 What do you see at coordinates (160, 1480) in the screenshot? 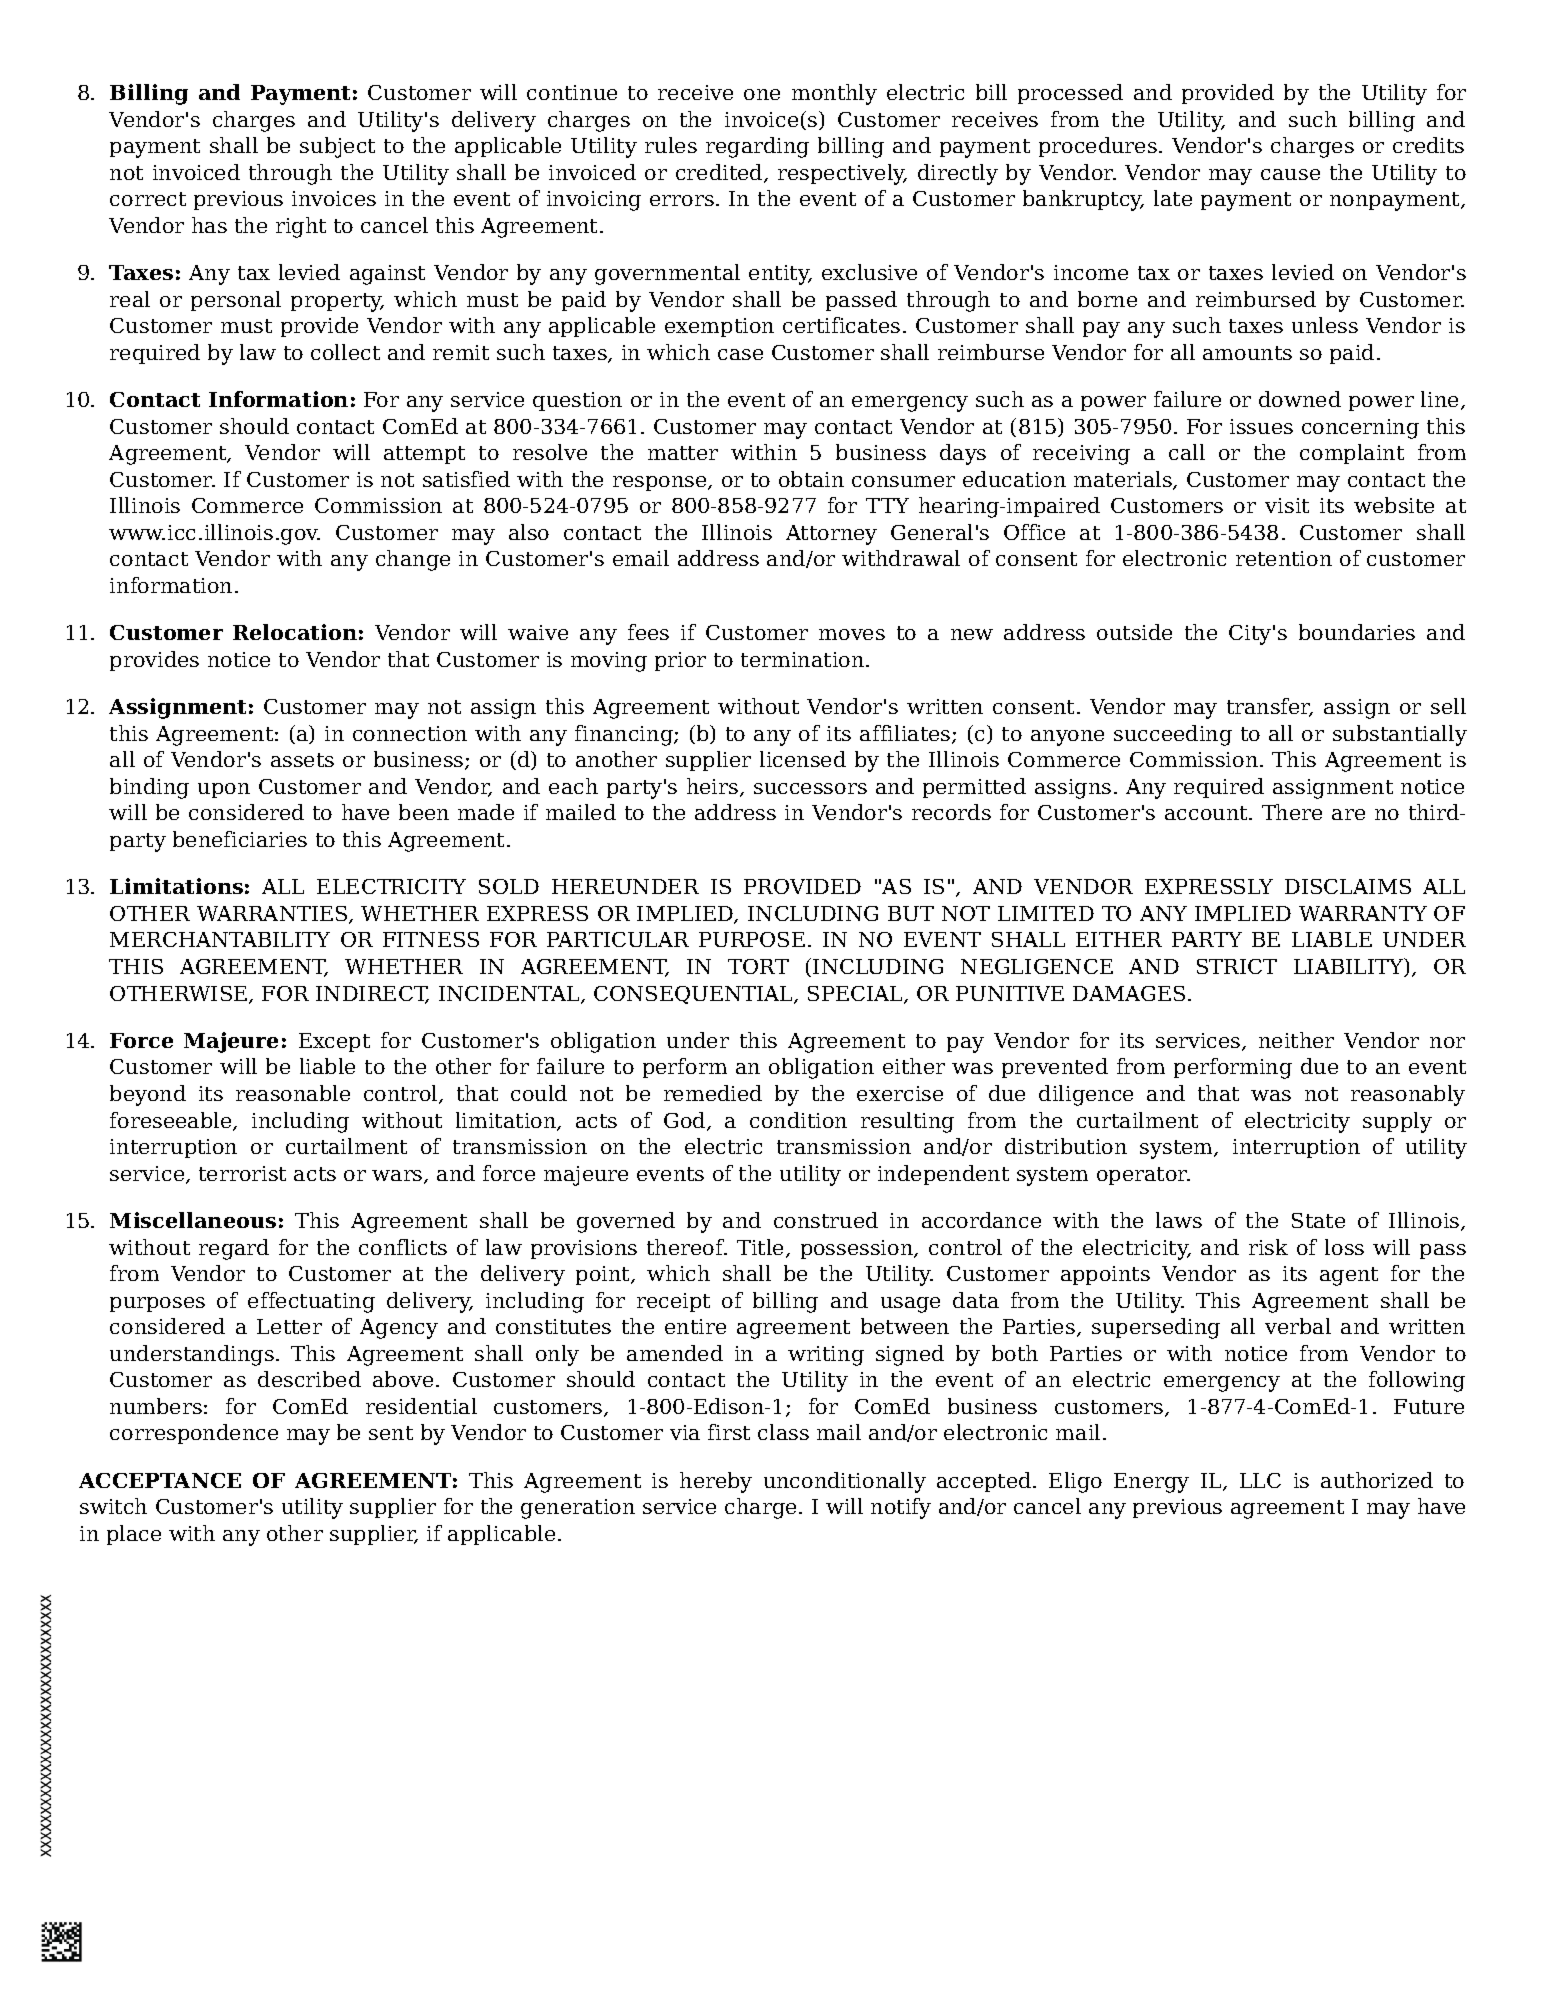
I see `ACCEPTANCE` at bounding box center [160, 1480].
